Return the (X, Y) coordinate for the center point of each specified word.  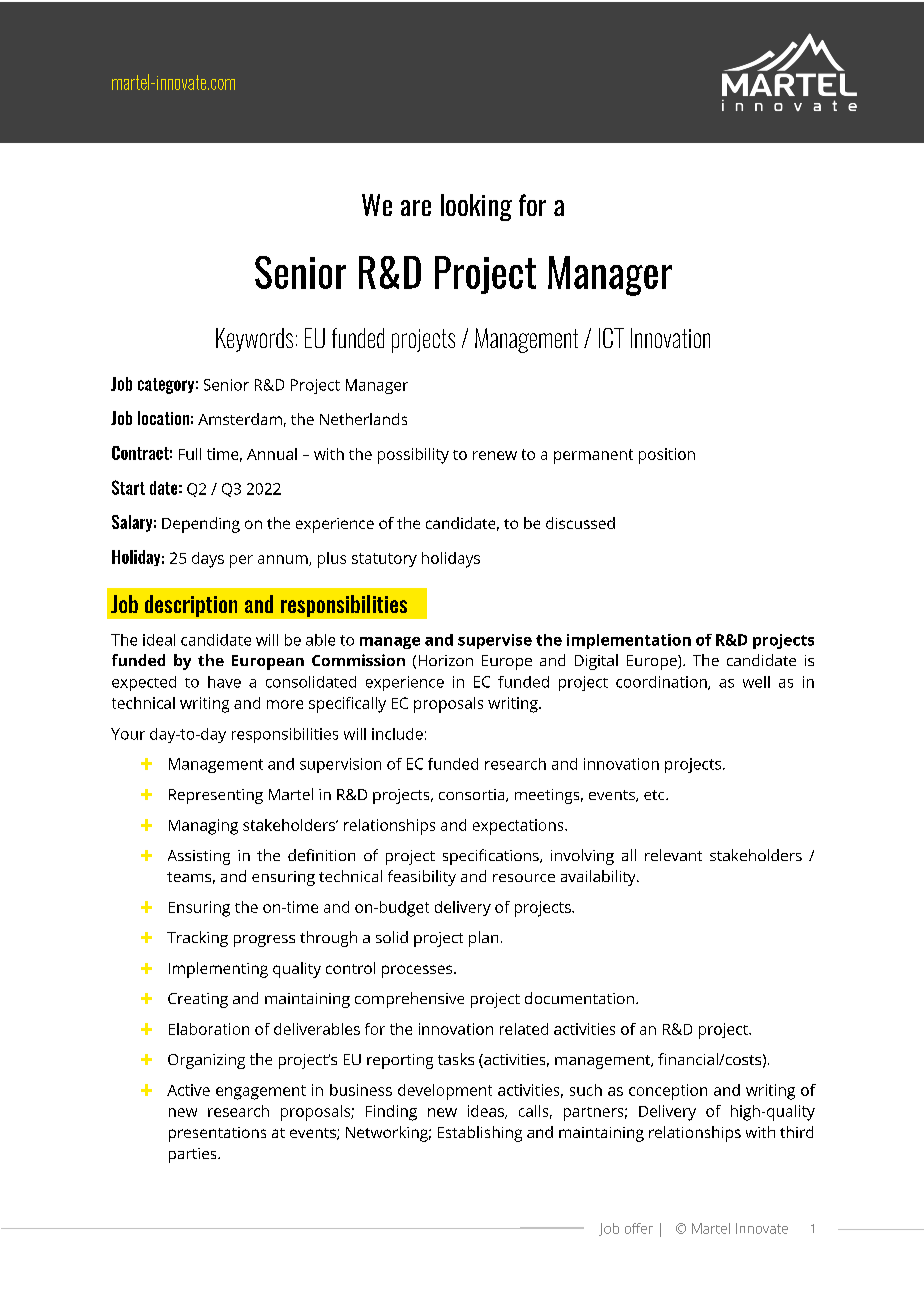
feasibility (422, 878)
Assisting (199, 857)
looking (476, 207)
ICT (611, 338)
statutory (384, 560)
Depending (201, 525)
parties (194, 1155)
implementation (629, 641)
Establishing (480, 1134)
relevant (673, 855)
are (416, 208)
